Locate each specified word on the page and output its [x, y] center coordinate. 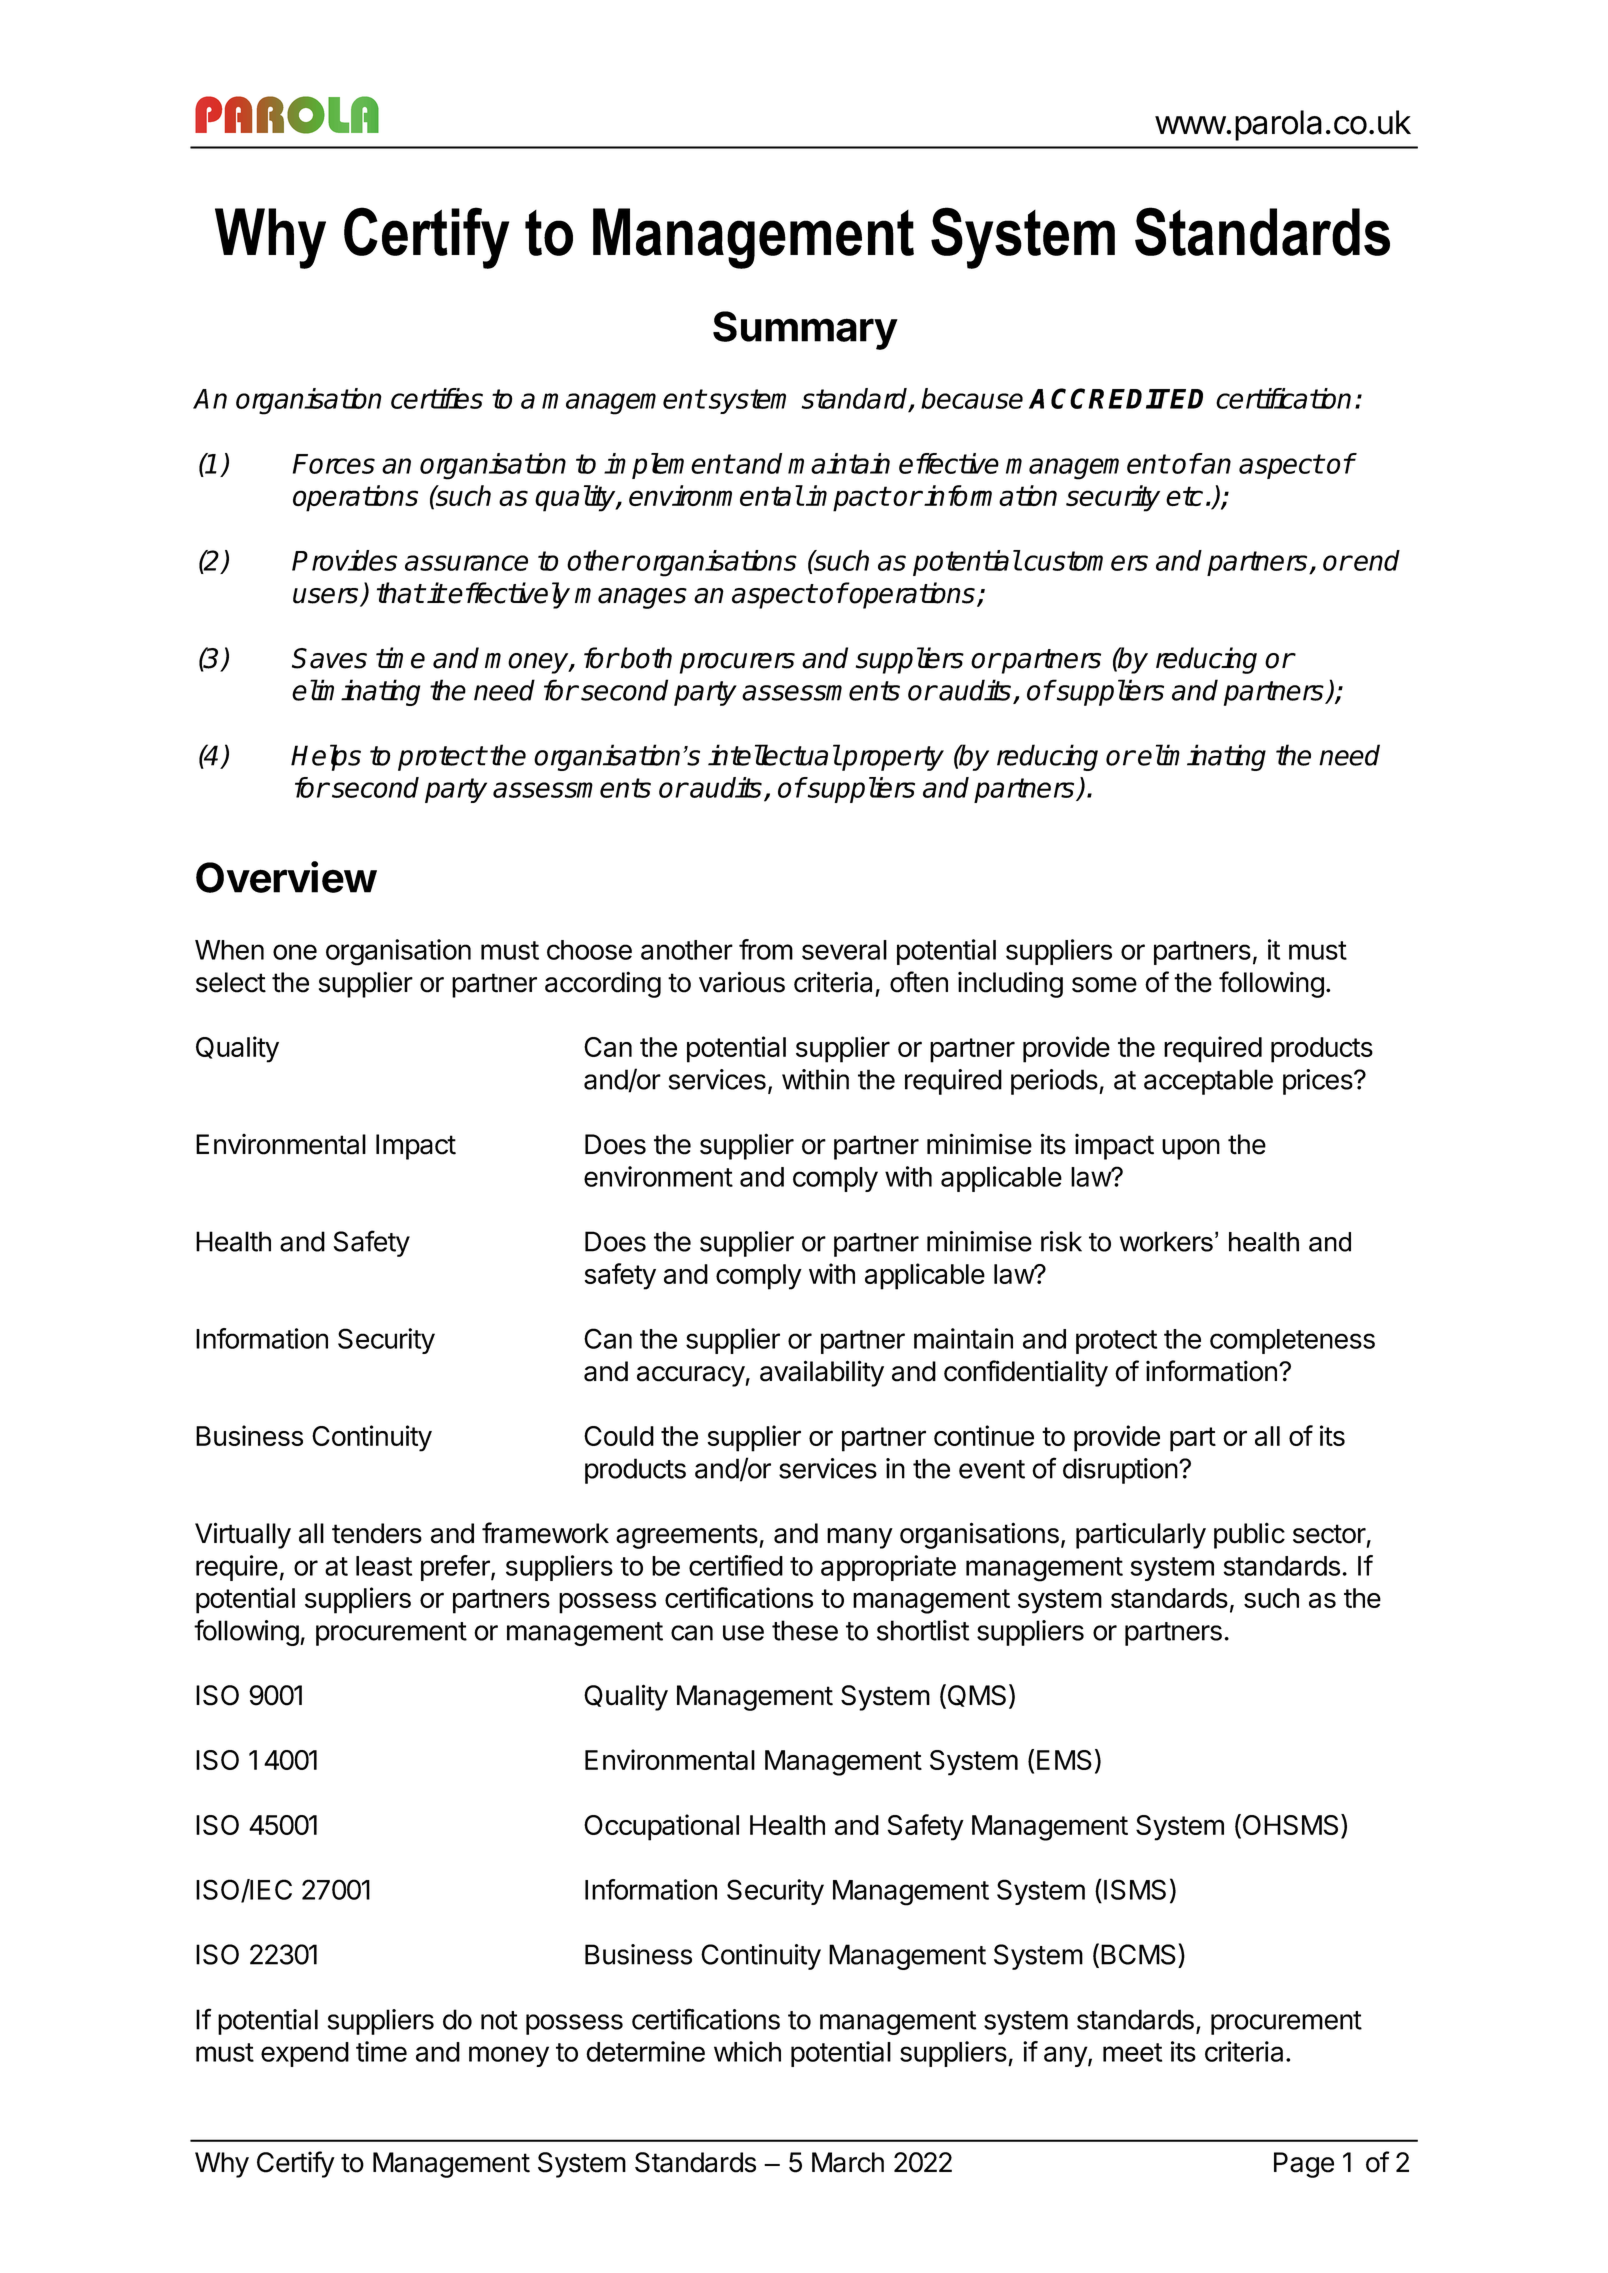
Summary [805, 330]
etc [1184, 496]
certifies [437, 398]
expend [305, 2054]
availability [822, 1373]
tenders [377, 1533]
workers [1166, 1241]
